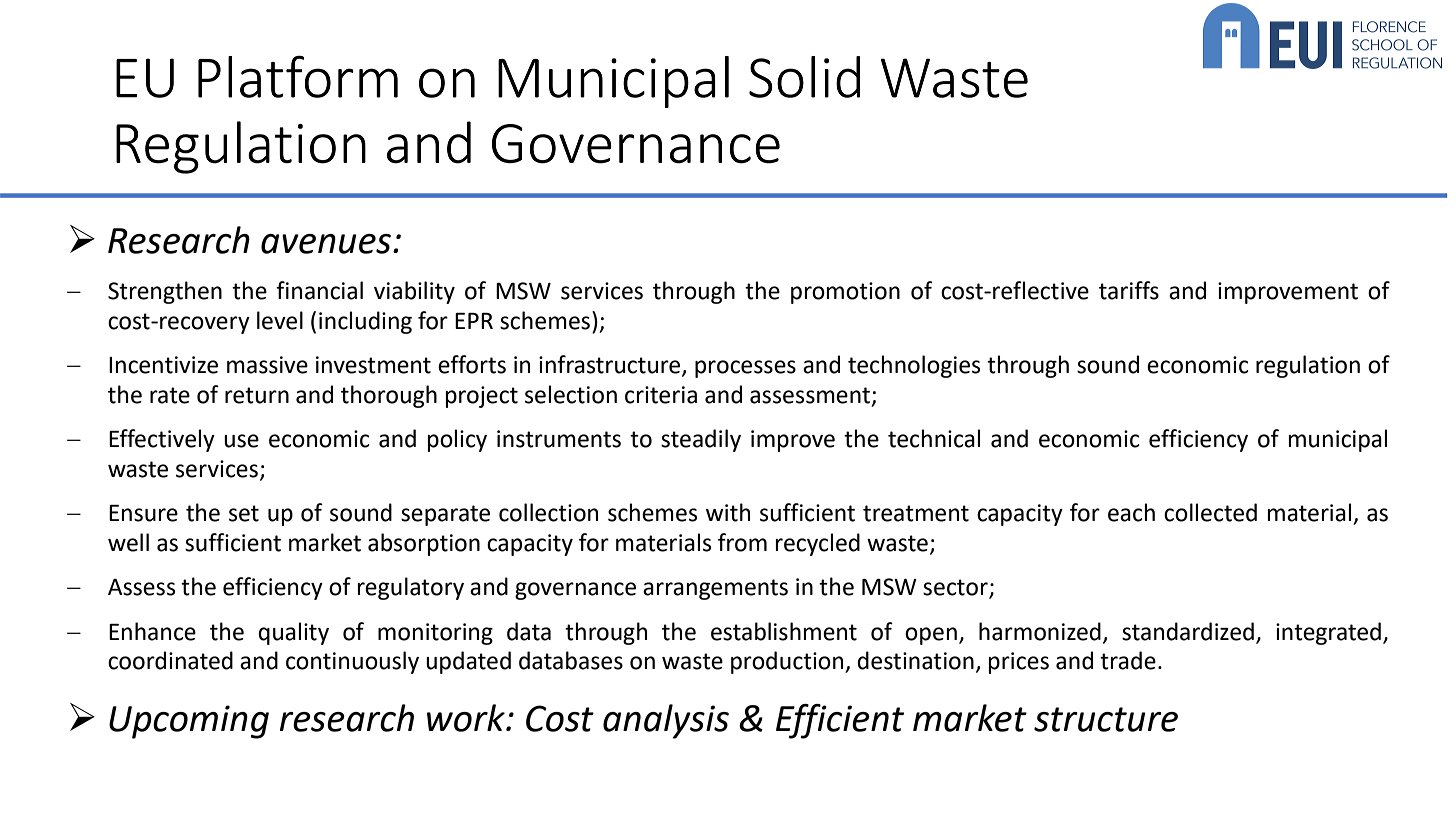 This screenshot has width=1456, height=819. What do you see at coordinates (1019, 663) in the screenshot?
I see `prices` at bounding box center [1019, 663].
